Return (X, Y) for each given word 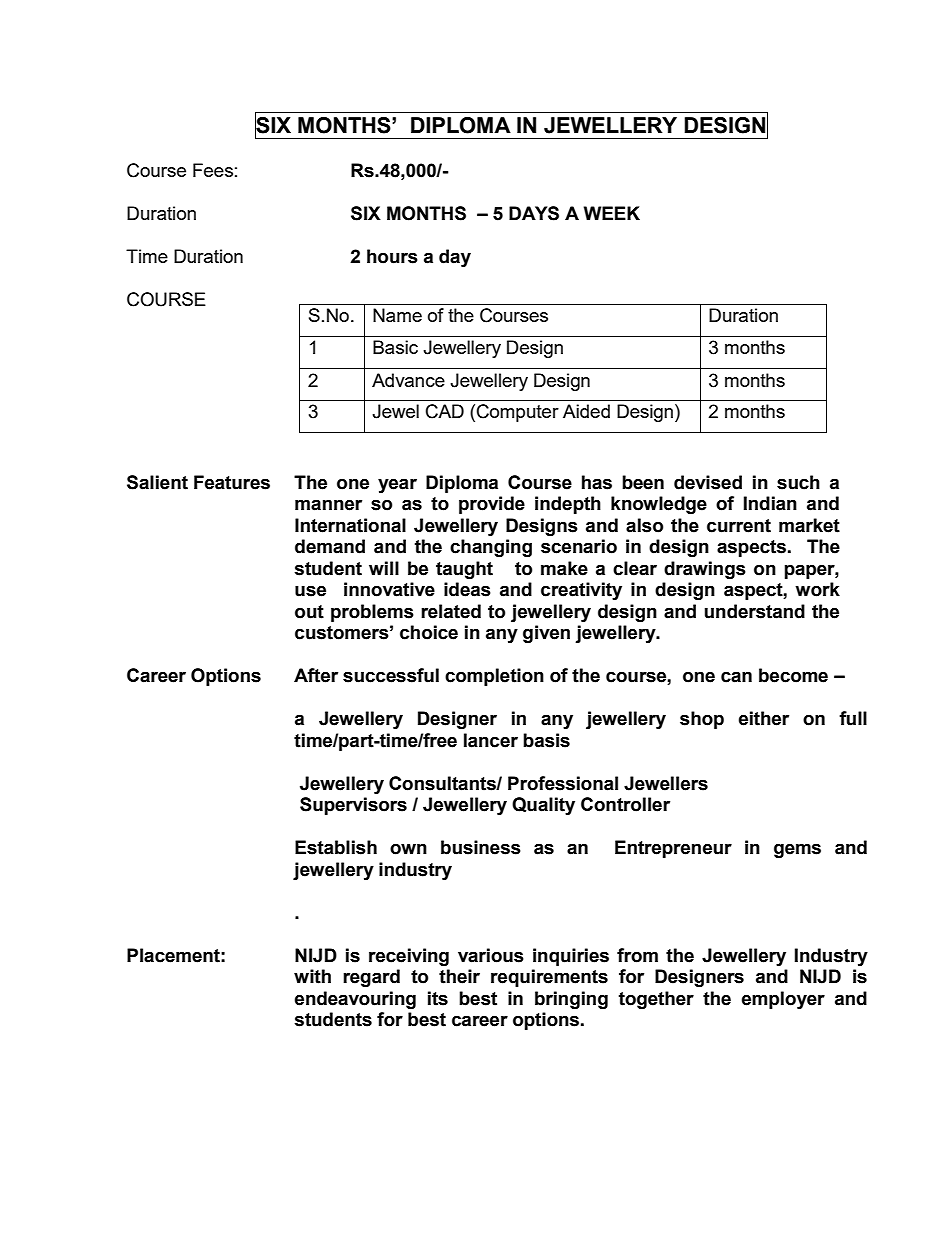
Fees (213, 170)
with (312, 976)
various (491, 955)
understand (755, 611)
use (310, 591)
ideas (467, 589)
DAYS (534, 213)
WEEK (612, 213)
